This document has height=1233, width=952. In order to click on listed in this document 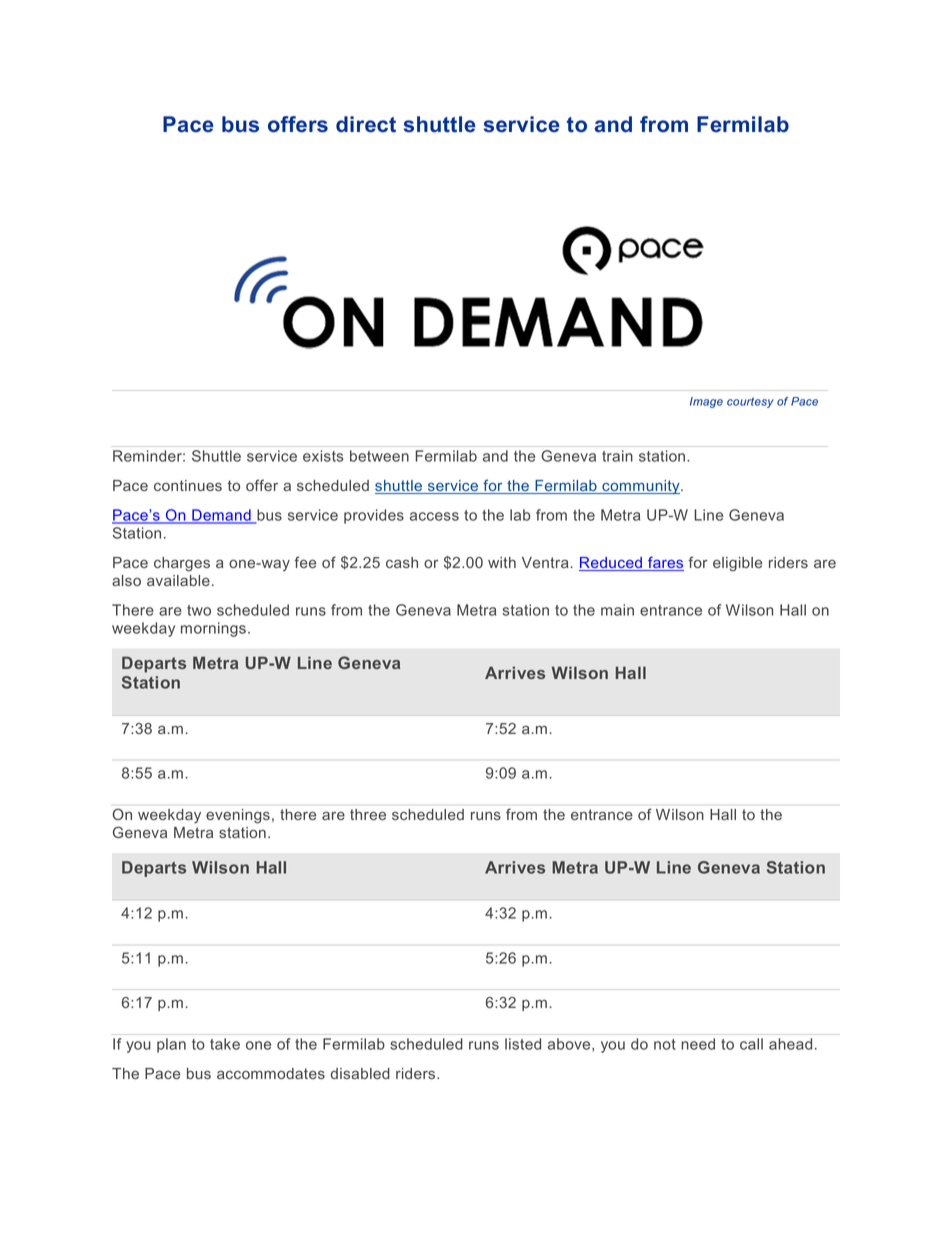, I will do `click(523, 1044)`.
